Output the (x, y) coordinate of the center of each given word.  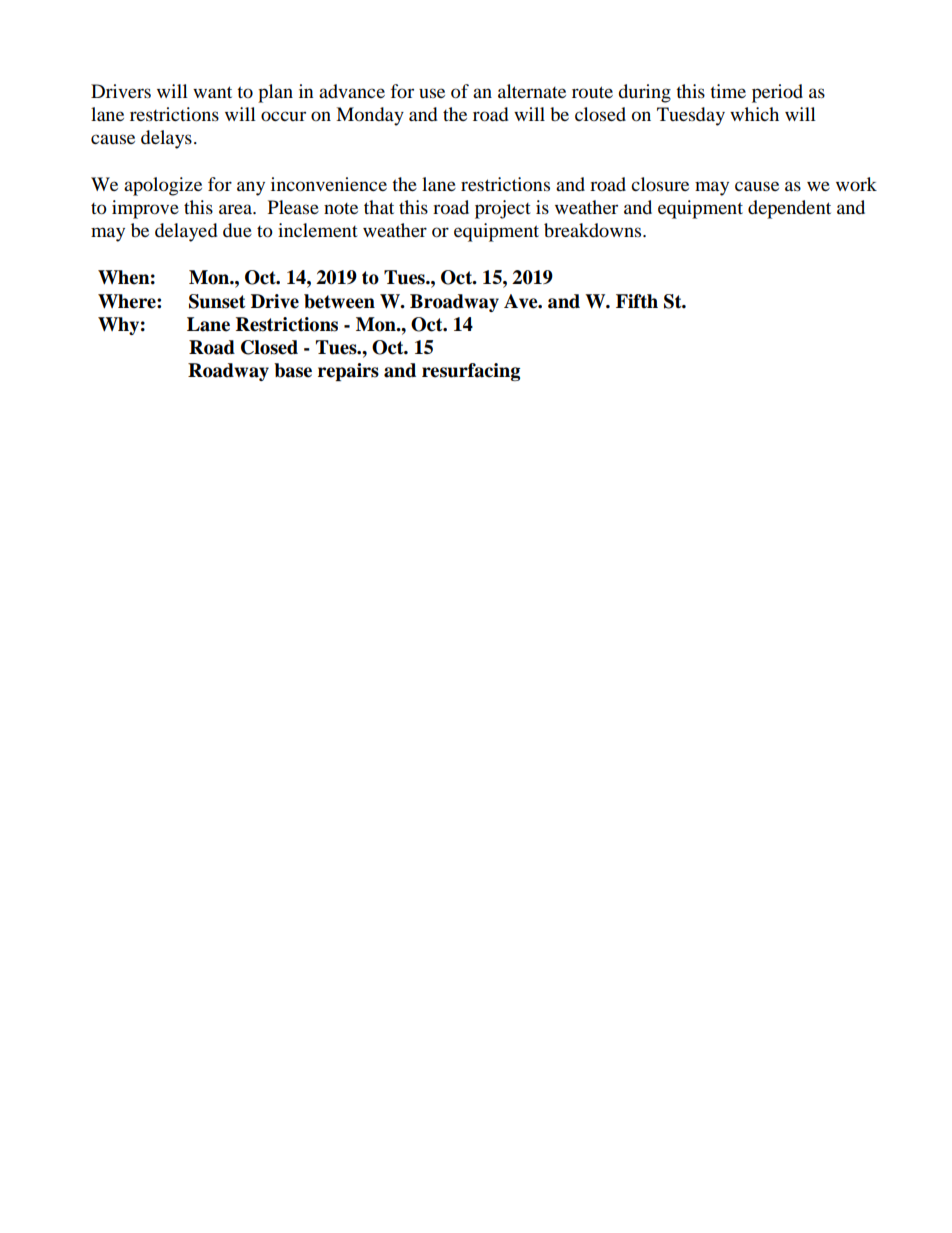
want (212, 92)
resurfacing (471, 372)
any (251, 188)
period (777, 93)
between (339, 301)
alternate (532, 91)
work (856, 184)
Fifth (637, 301)
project (503, 209)
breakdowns (594, 230)
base (293, 370)
